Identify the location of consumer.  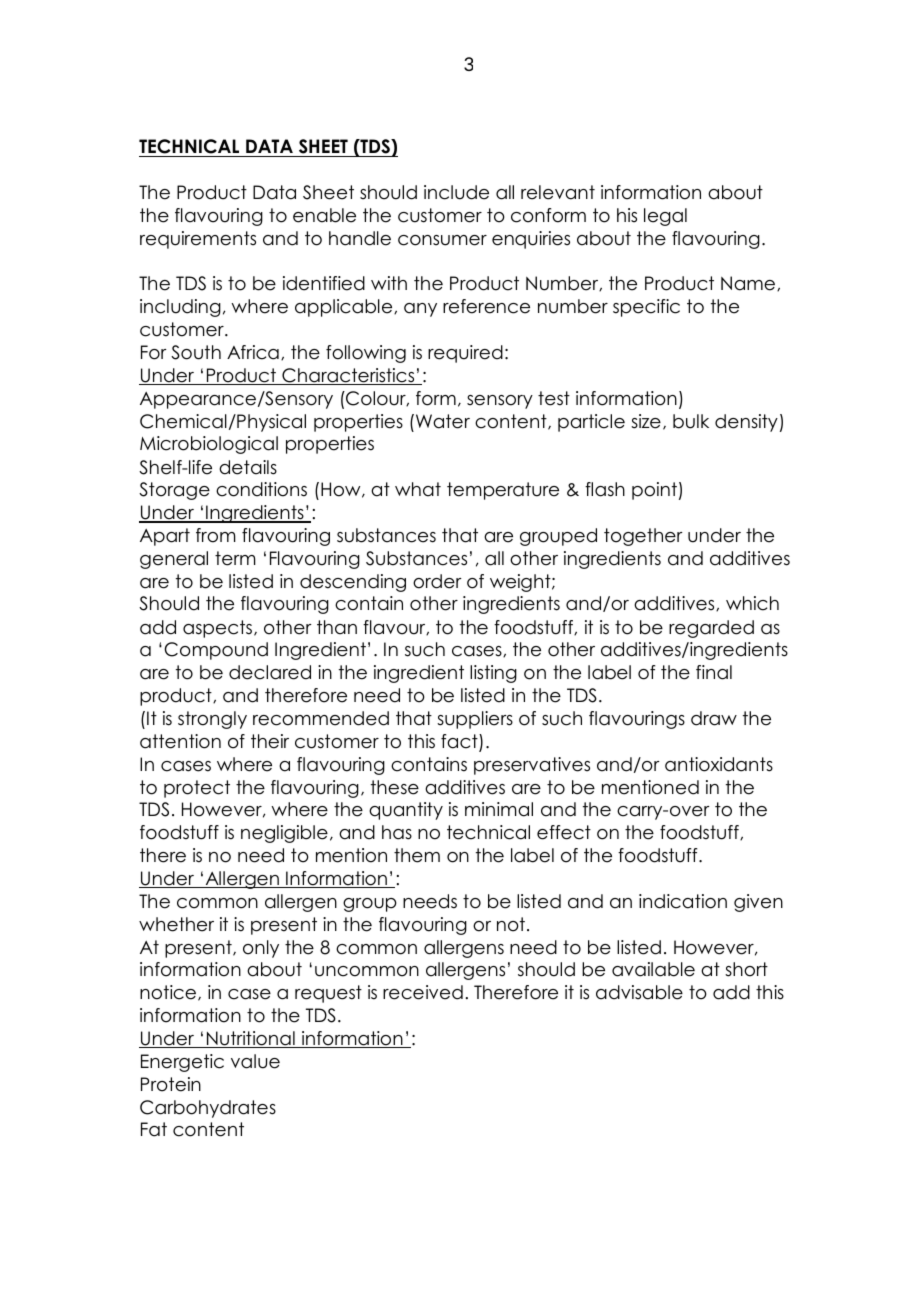
(442, 240).
